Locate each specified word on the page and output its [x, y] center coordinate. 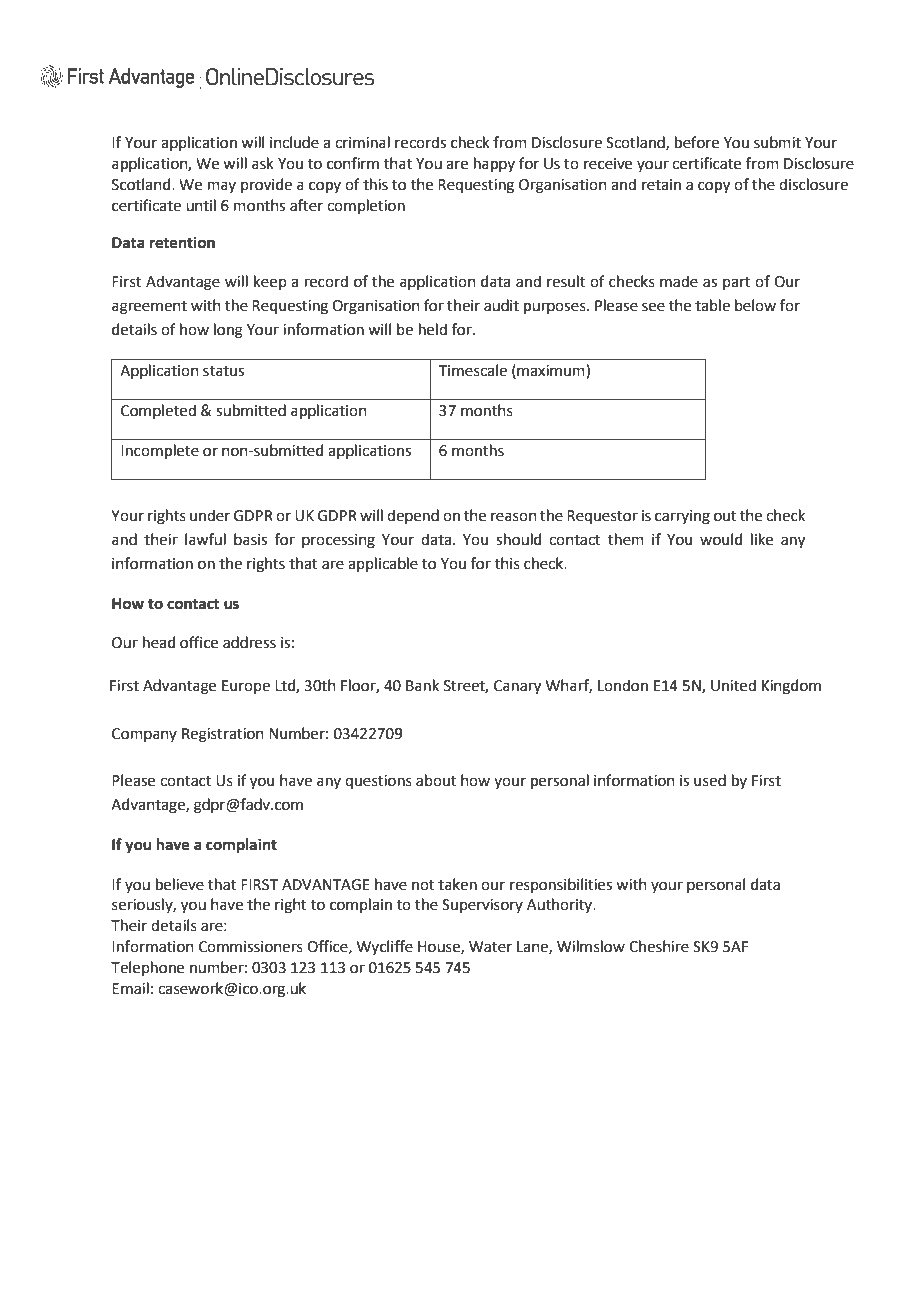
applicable [383, 564]
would [721, 539]
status [223, 371]
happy [494, 164]
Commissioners [251, 947]
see [653, 307]
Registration [223, 735]
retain [661, 185]
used [710, 780]
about [436, 780]
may [222, 187]
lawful [205, 539]
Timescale [473, 370]
